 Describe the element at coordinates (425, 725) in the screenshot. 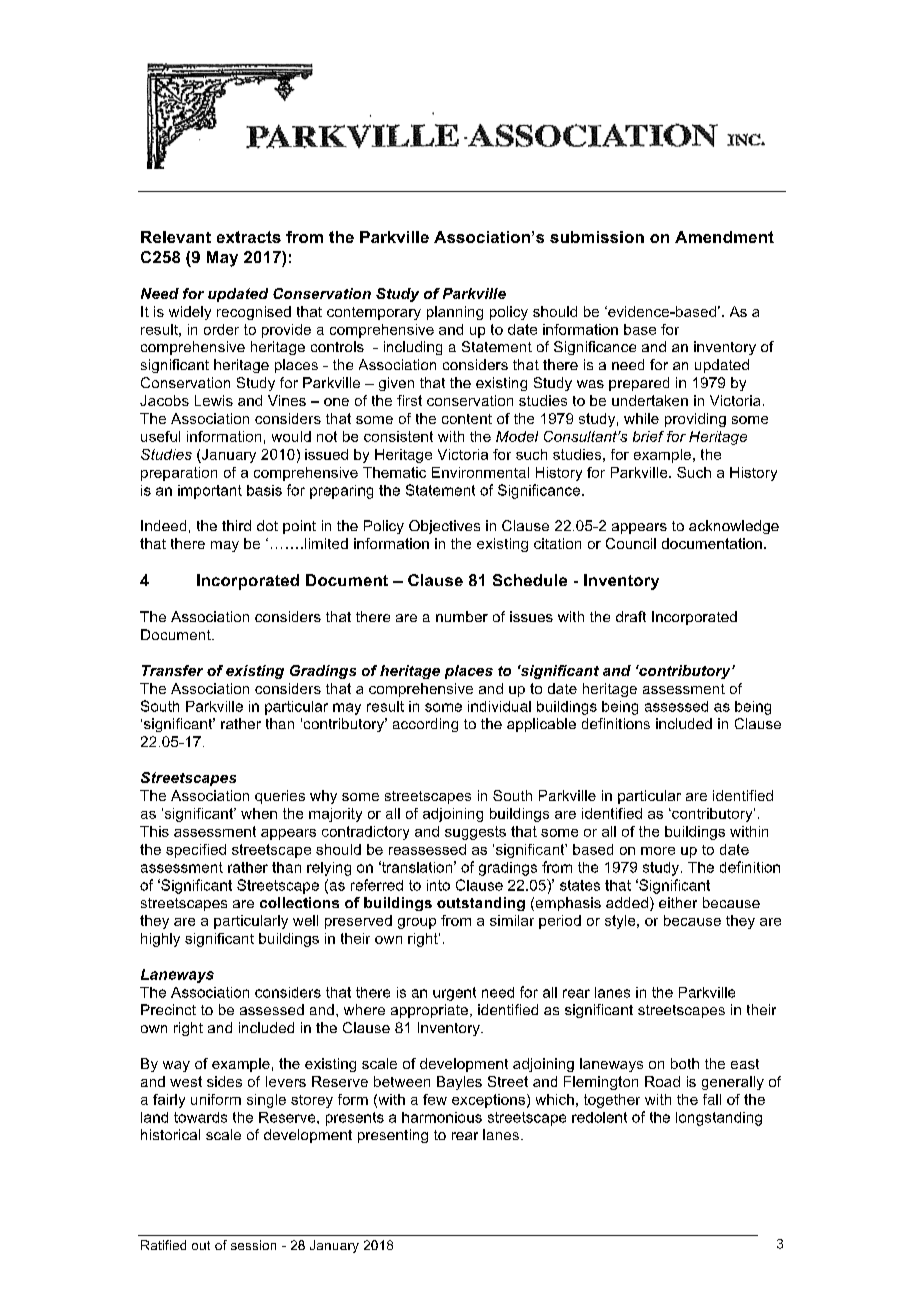

I see `according` at that location.
